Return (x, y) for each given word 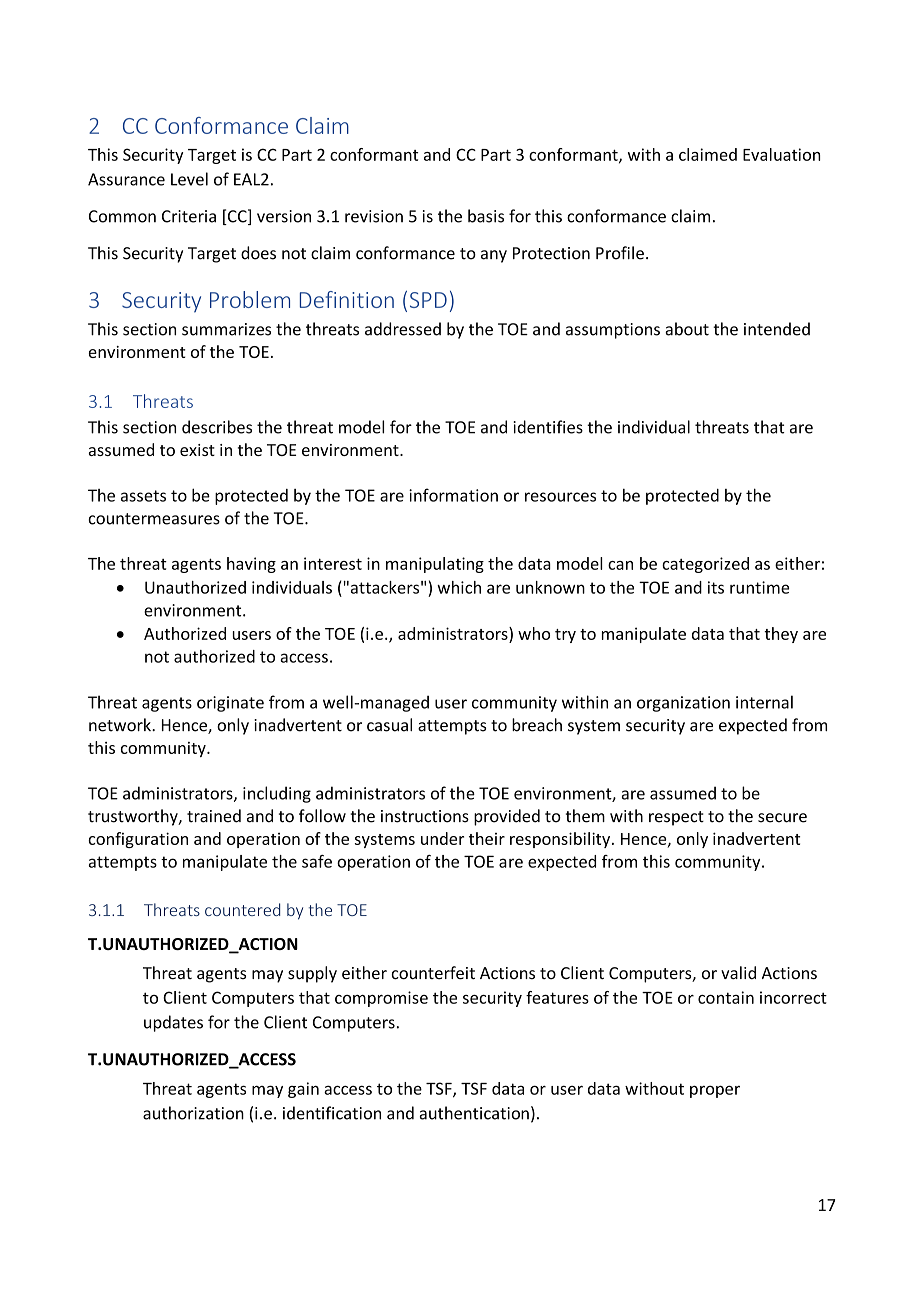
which (459, 587)
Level (189, 179)
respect (676, 818)
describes (217, 427)
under (442, 838)
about (687, 329)
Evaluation (782, 154)
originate (230, 704)
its (716, 587)
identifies (548, 427)
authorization (193, 1113)
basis (486, 216)
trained (214, 816)
